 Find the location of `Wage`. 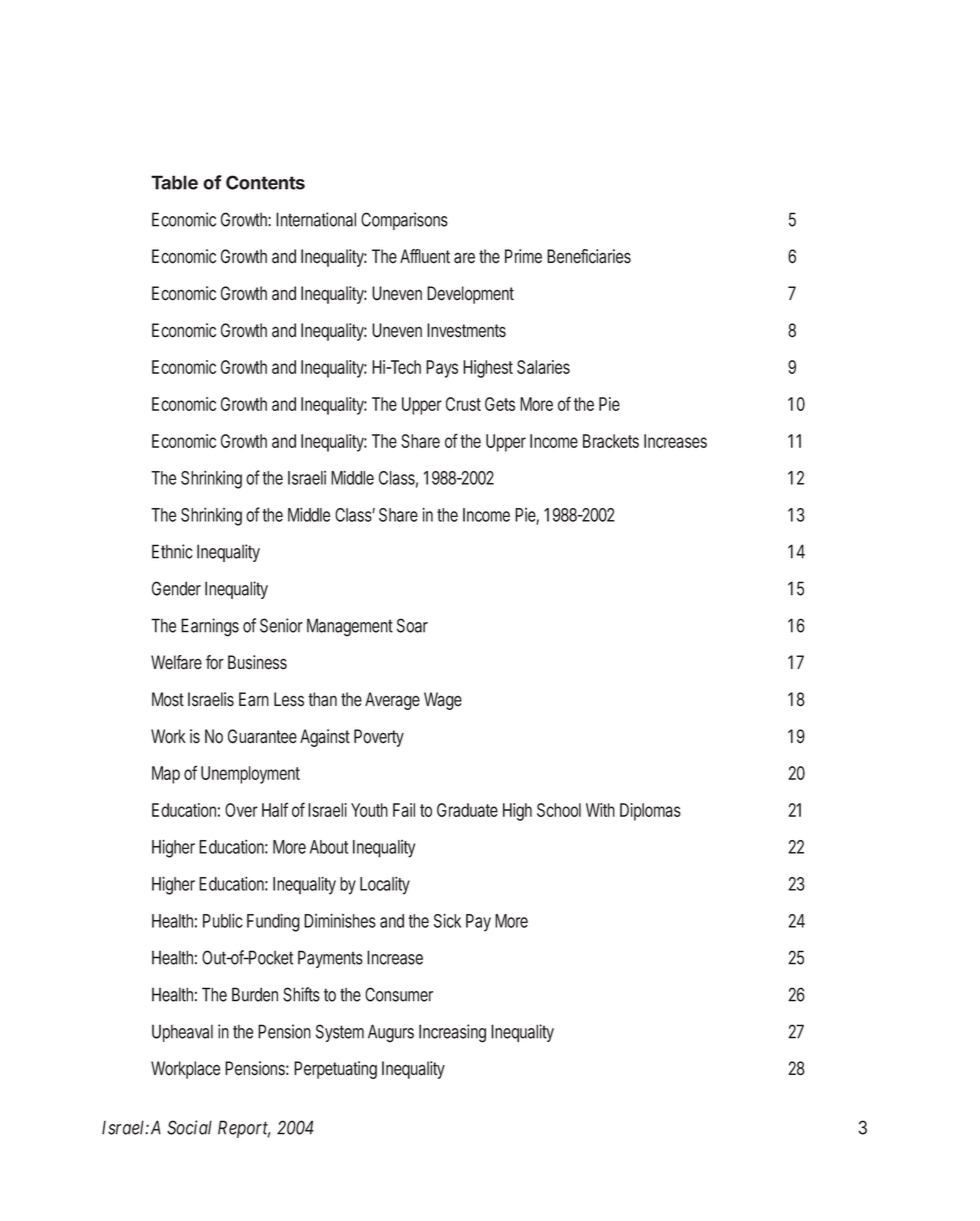

Wage is located at coordinates (443, 701).
